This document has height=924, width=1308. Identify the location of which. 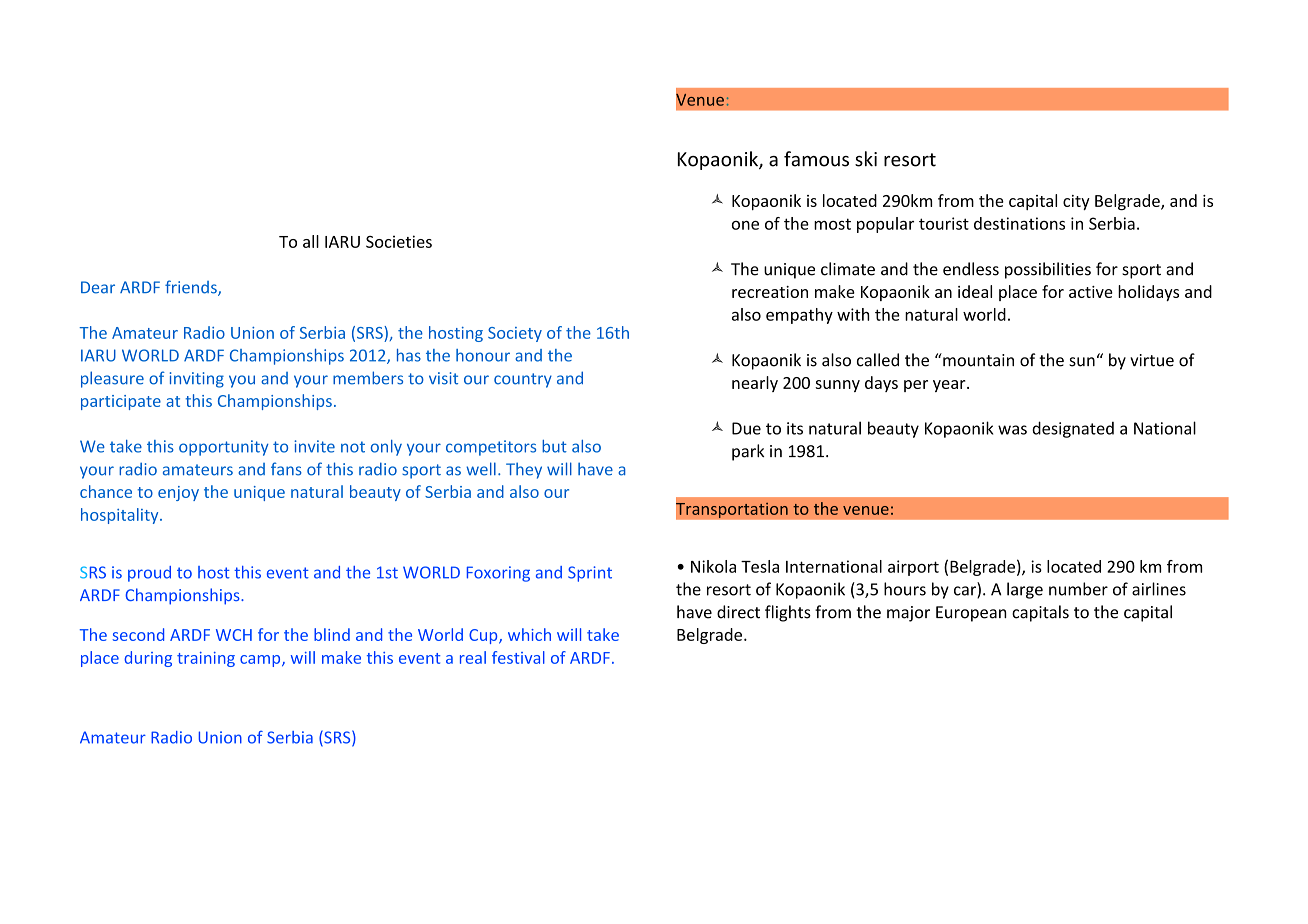
(529, 634).
